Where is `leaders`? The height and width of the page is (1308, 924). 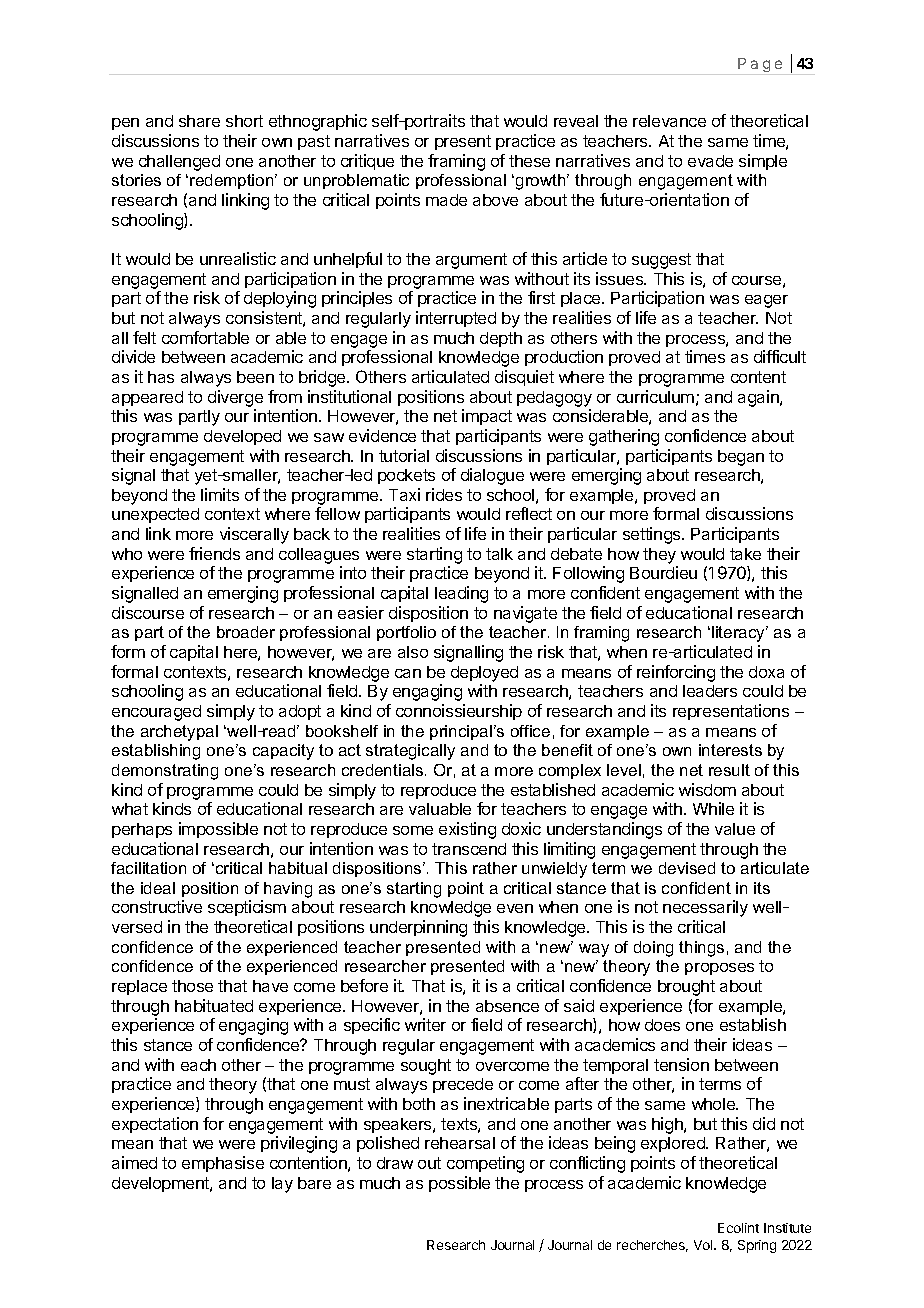
leaders is located at coordinates (710, 691).
